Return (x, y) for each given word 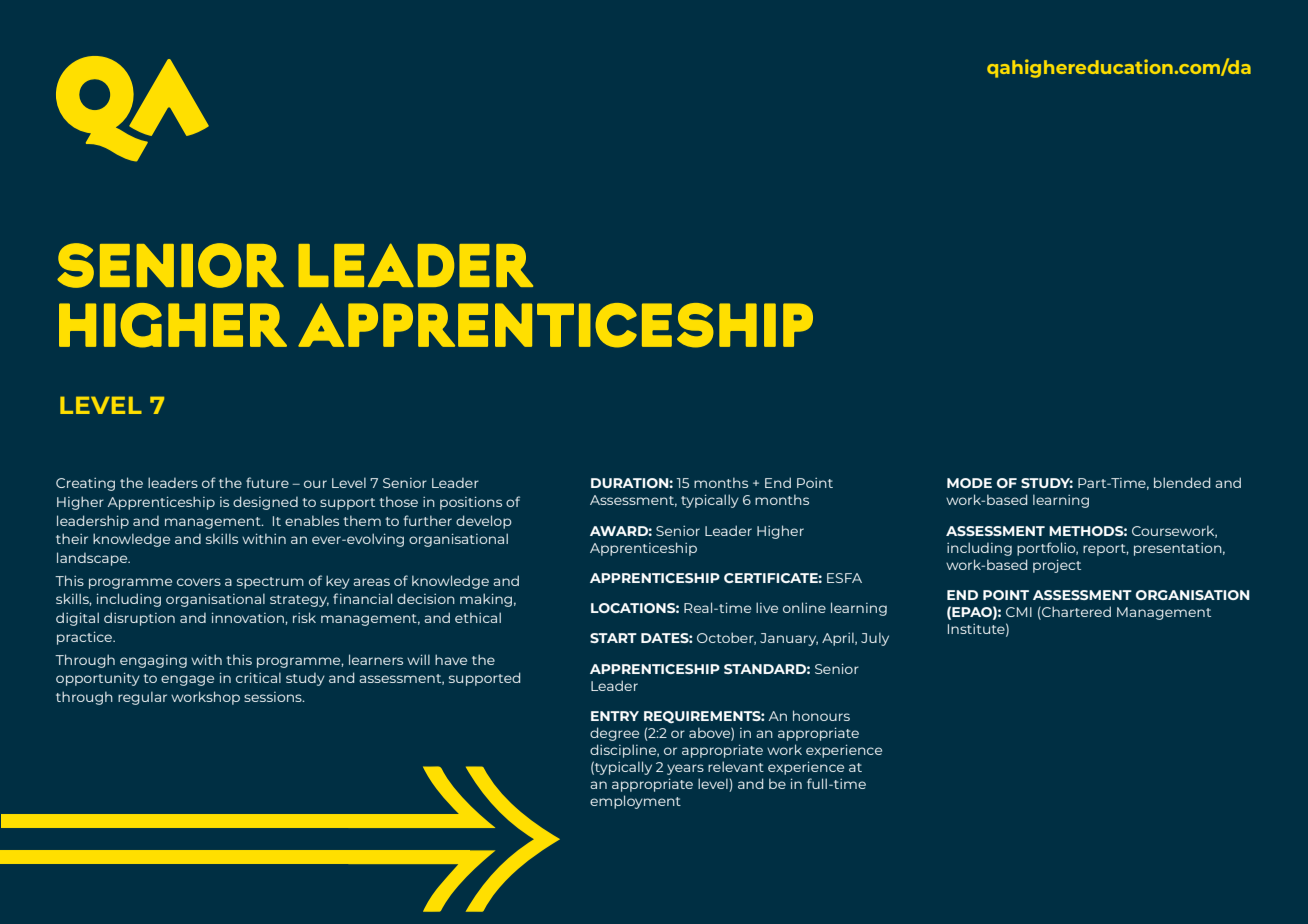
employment (635, 802)
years (685, 769)
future (267, 482)
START (613, 638)
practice (86, 638)
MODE (969, 483)
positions (471, 503)
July (875, 639)
